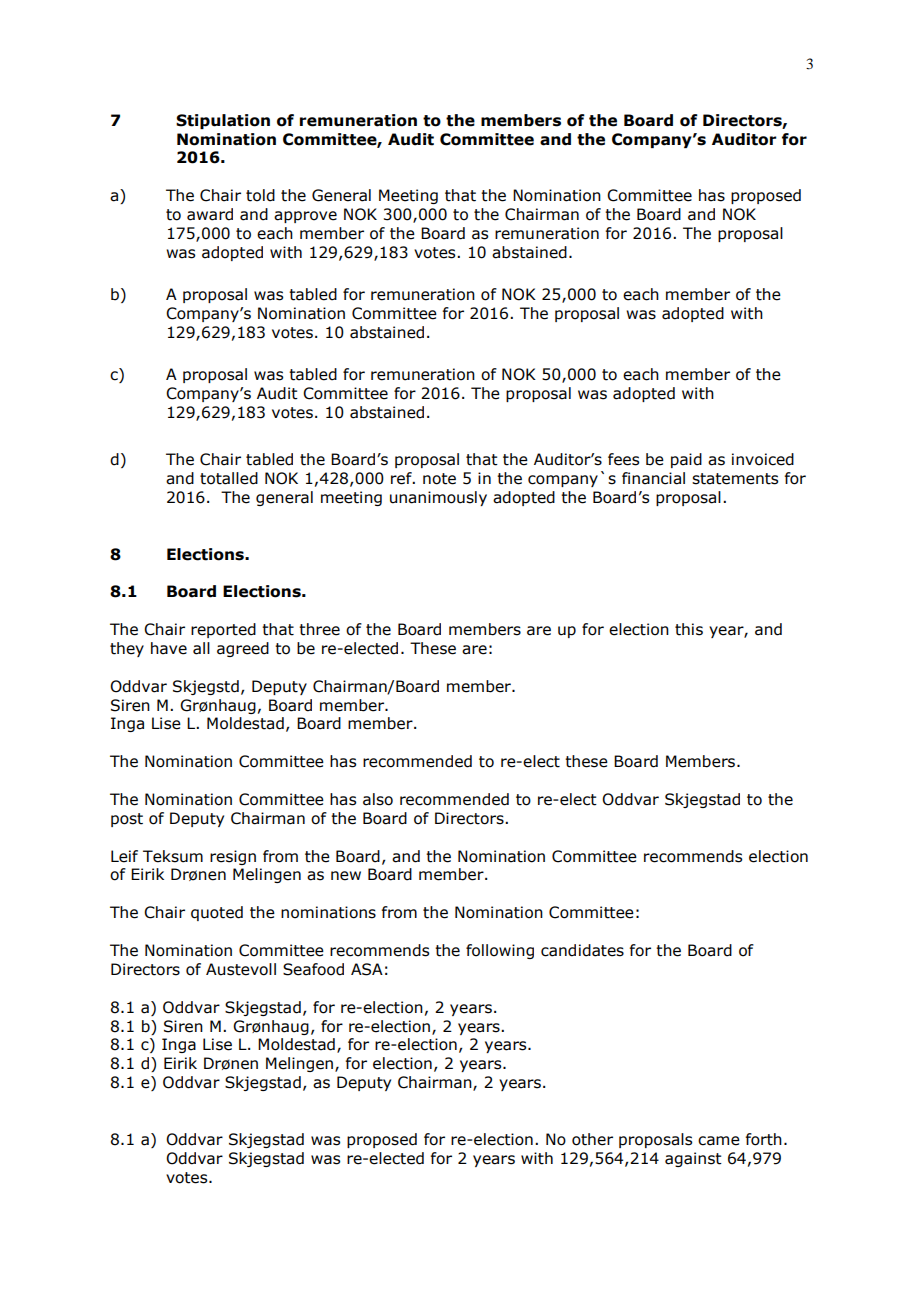 The width and height of the screenshot is (924, 1308). I want to click on three, so click(319, 629).
